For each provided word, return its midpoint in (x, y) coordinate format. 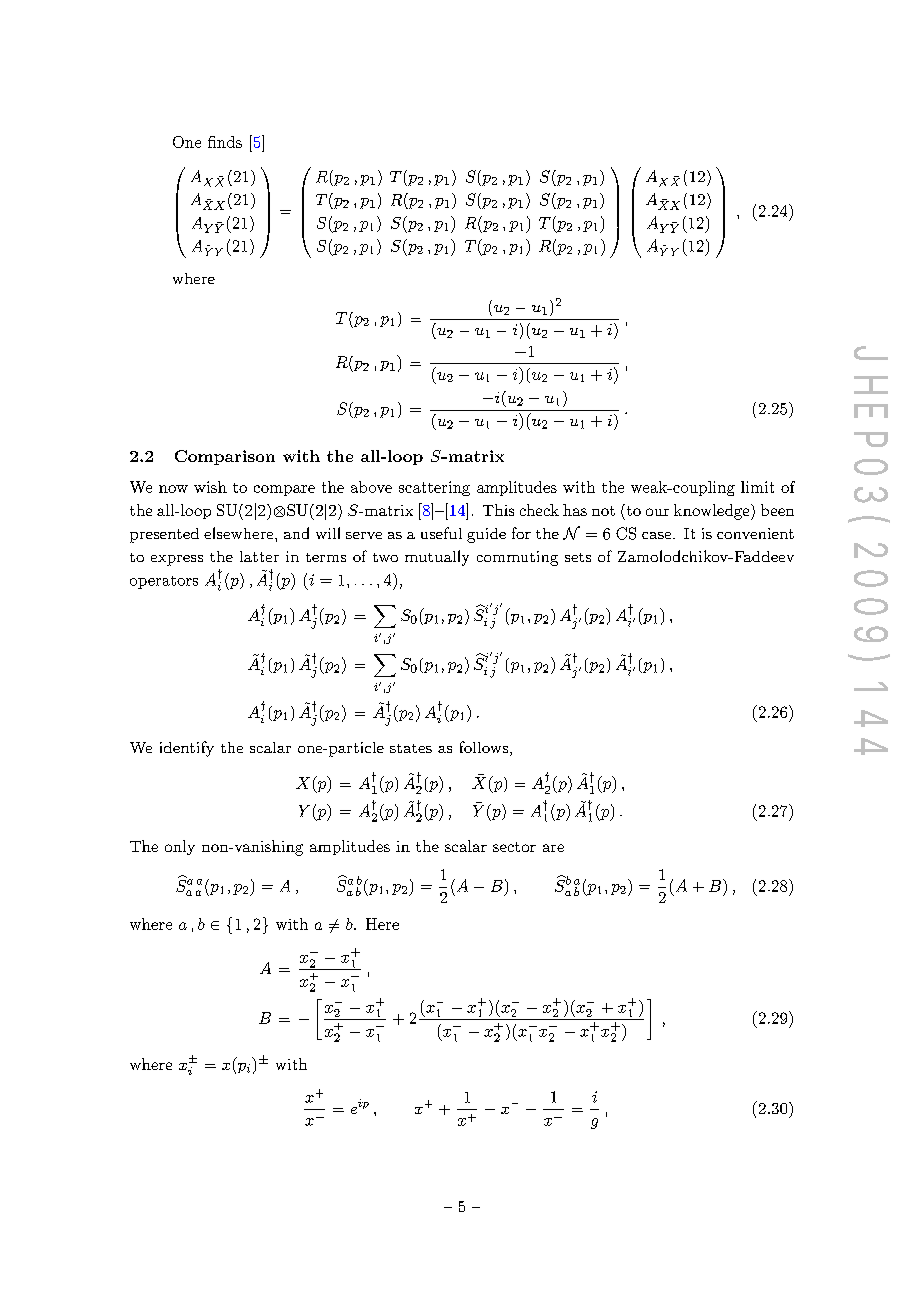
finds (225, 142)
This (498, 510)
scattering (434, 488)
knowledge (711, 512)
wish (210, 487)
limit (757, 487)
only (180, 847)
